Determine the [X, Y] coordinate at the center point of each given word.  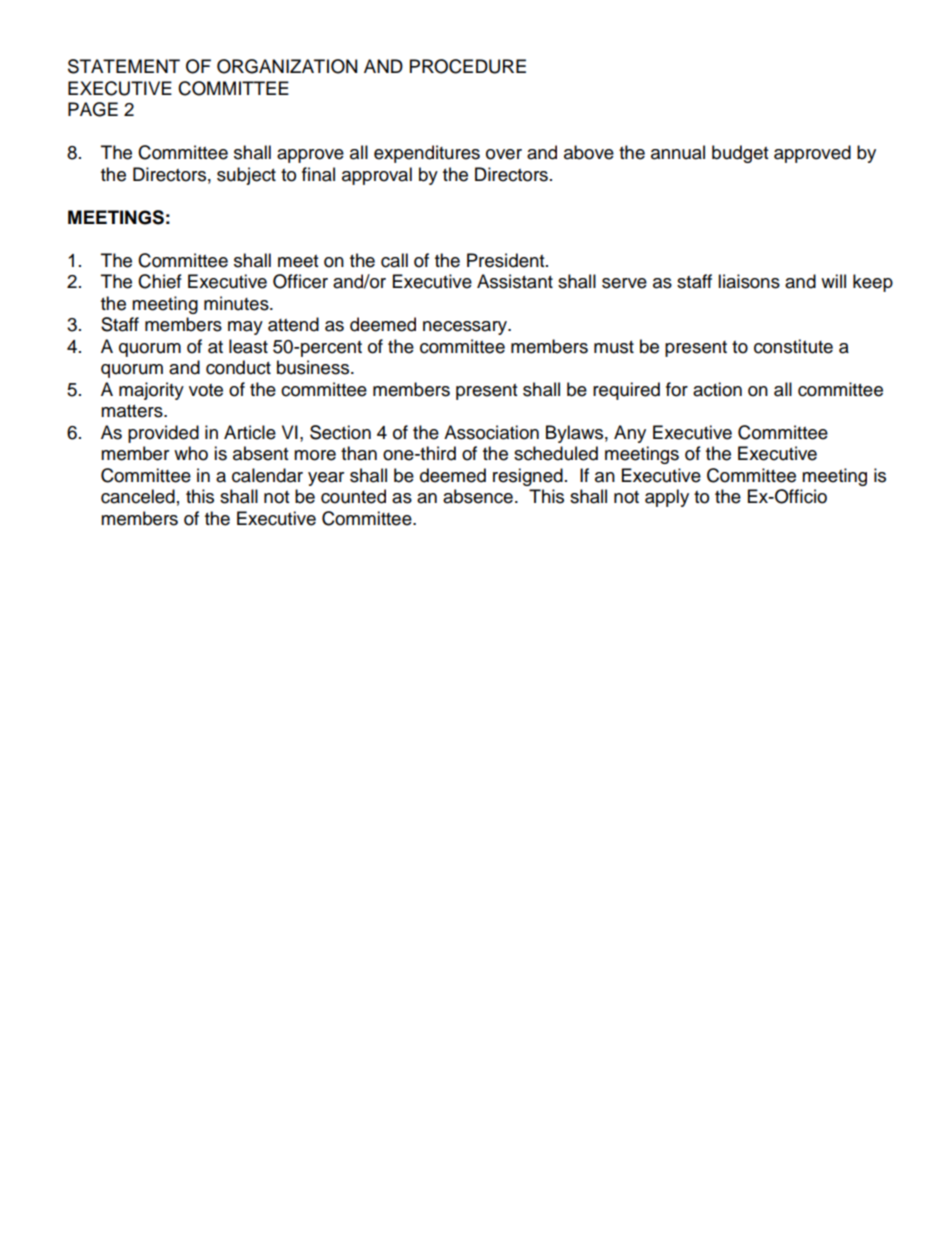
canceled [138, 496]
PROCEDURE [468, 66]
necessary [466, 328]
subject [246, 176]
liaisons [749, 281]
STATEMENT [124, 66]
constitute [793, 346]
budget [740, 154]
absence [478, 496]
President [507, 260]
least [248, 346]
